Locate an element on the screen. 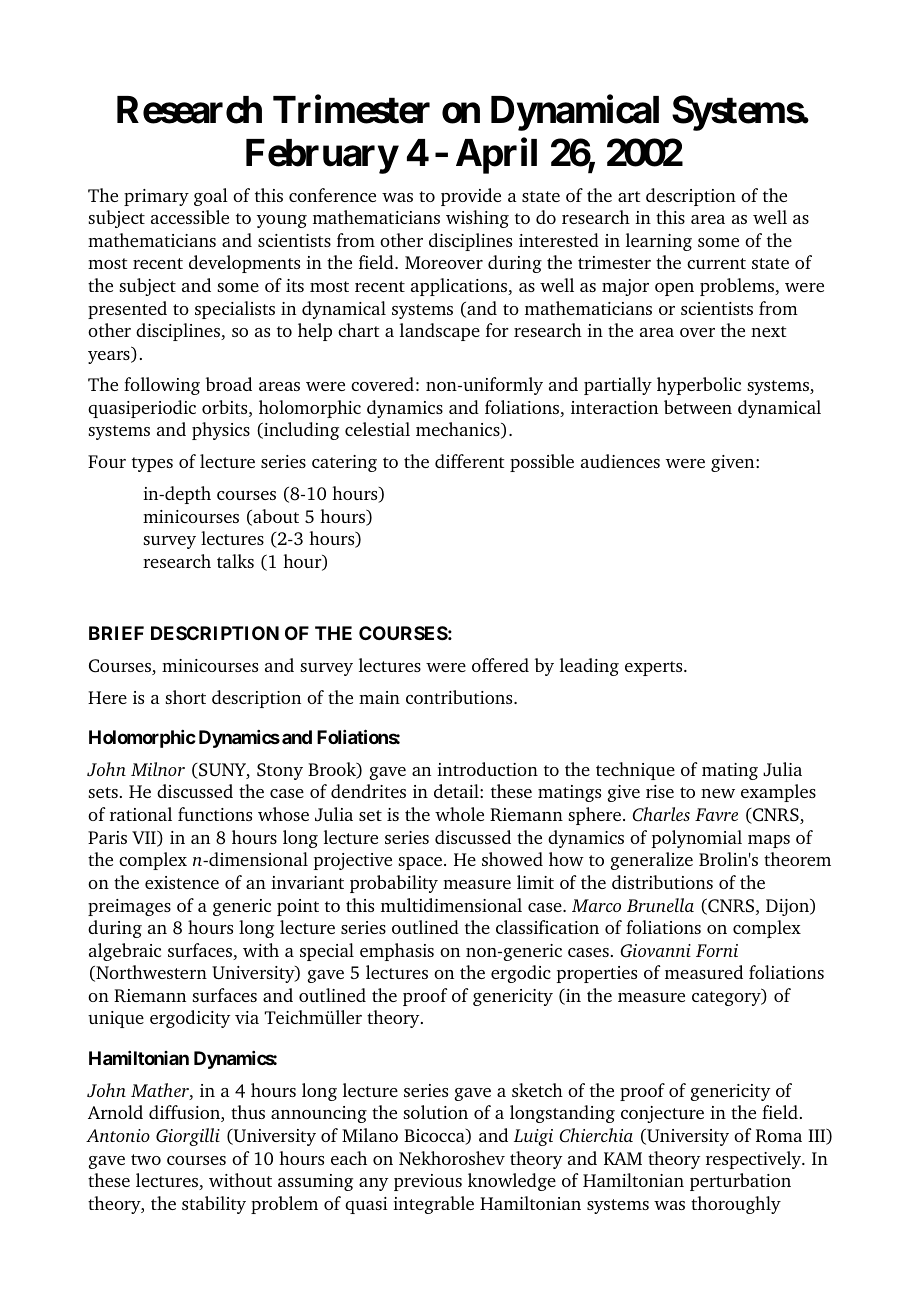 The image size is (924, 1308). previous is located at coordinates (428, 1182).
